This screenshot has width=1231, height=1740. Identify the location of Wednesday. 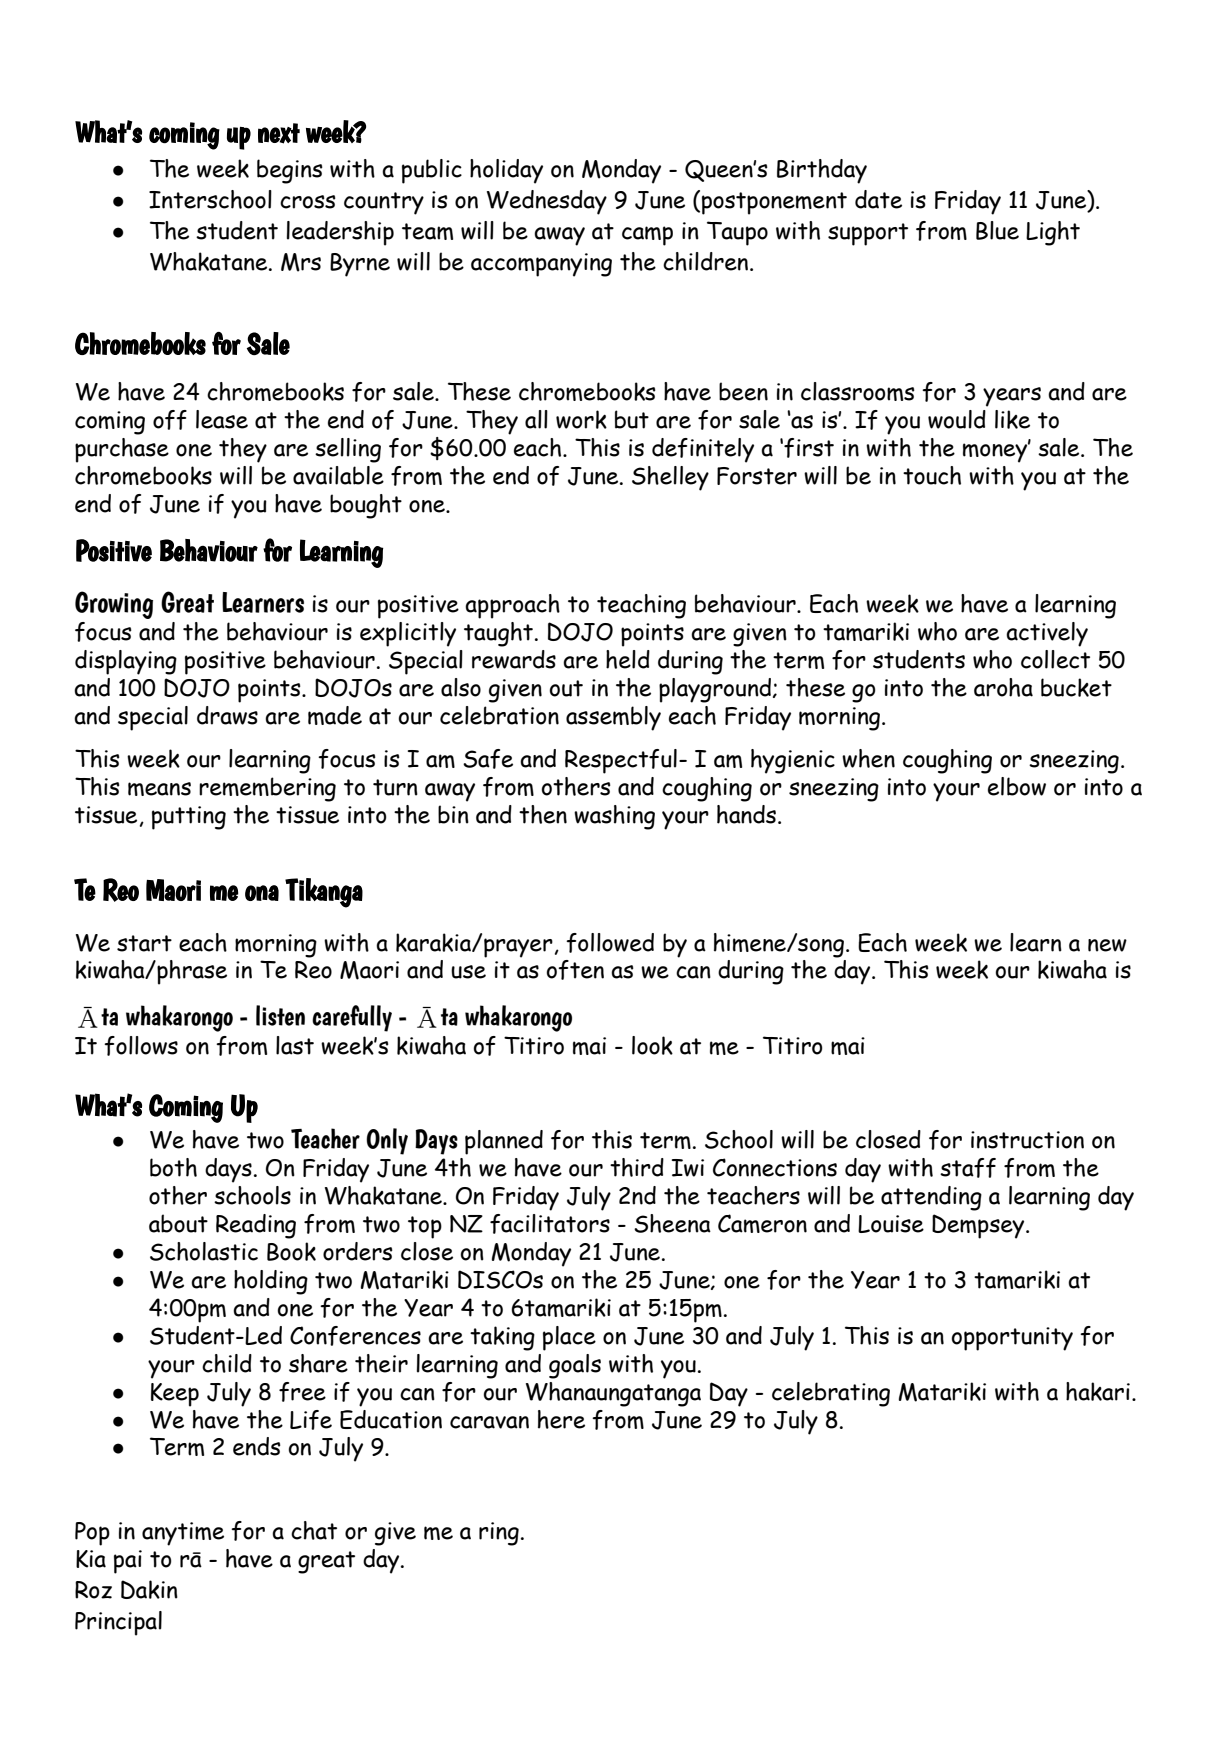
(547, 202).
